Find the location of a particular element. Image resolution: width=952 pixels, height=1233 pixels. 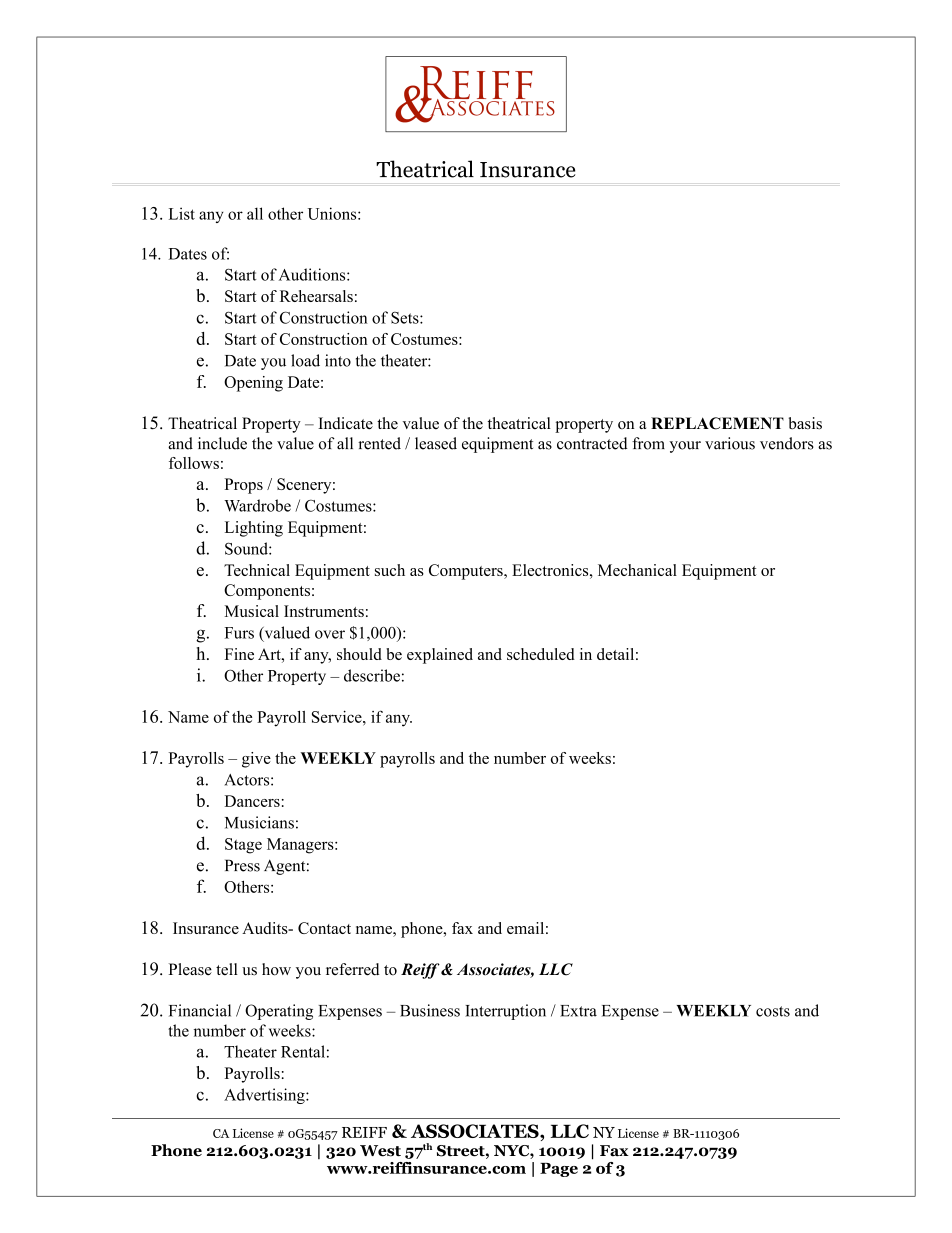

Sets is located at coordinates (406, 318).
